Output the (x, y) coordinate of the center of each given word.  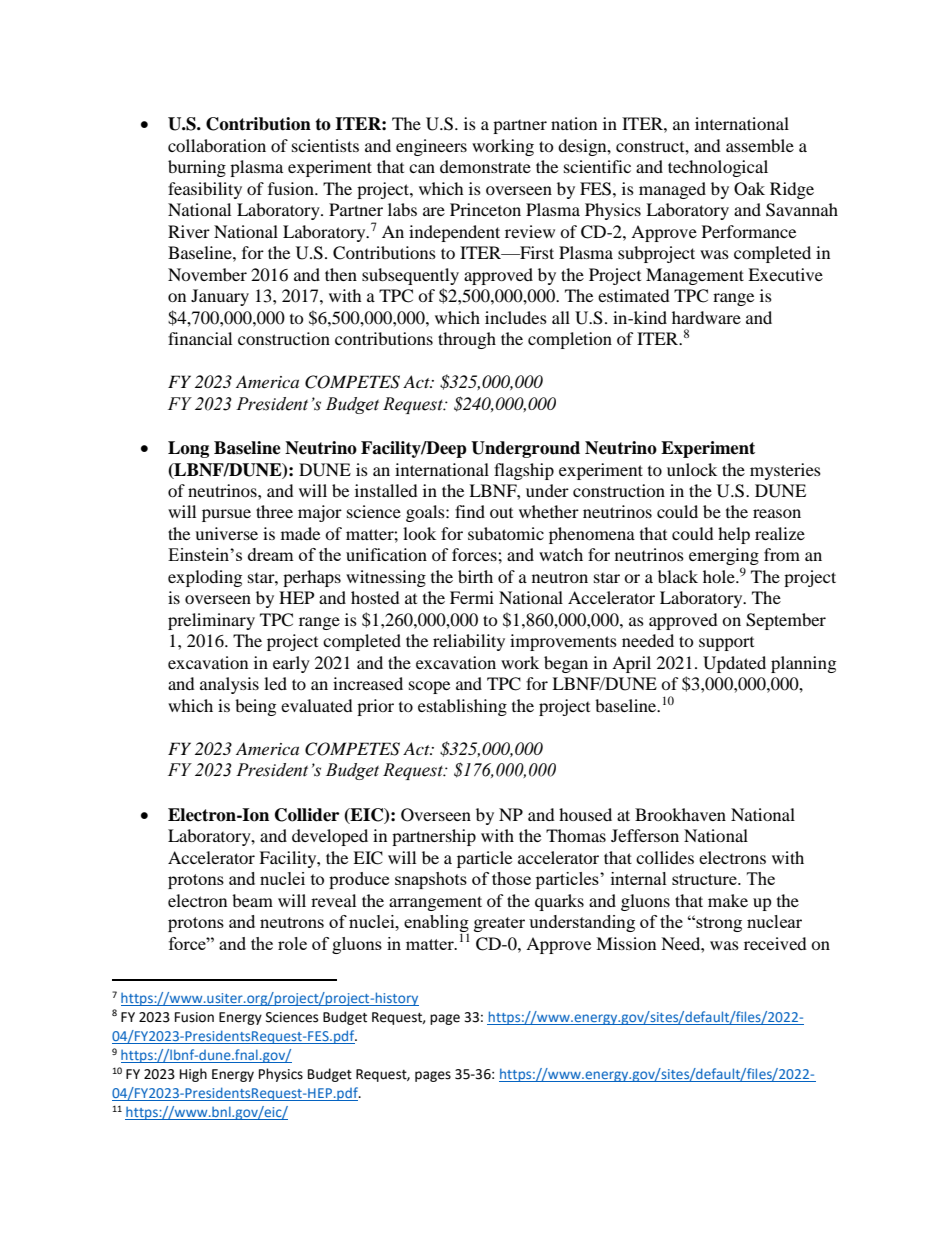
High (193, 1075)
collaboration (217, 145)
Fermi (472, 597)
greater (499, 924)
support (726, 644)
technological (718, 168)
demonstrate (485, 166)
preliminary (211, 621)
